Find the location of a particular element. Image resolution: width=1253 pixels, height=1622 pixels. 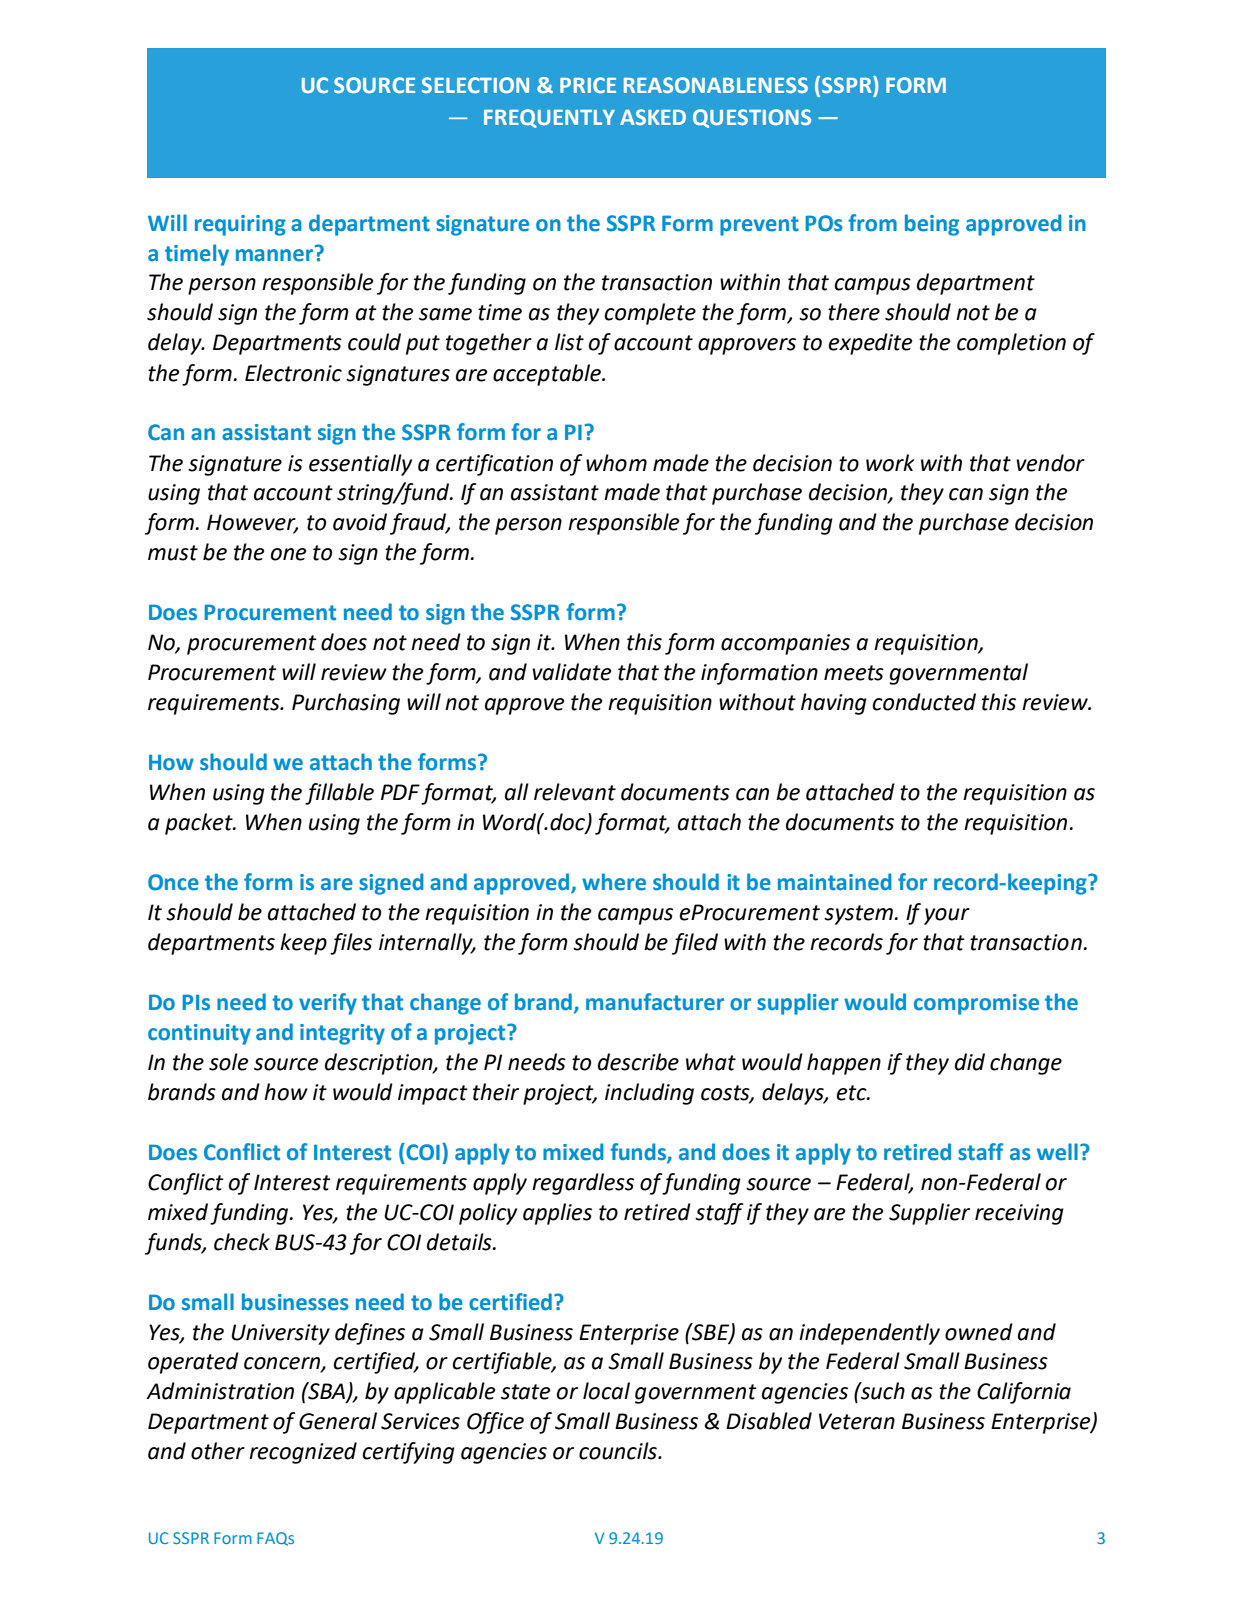

verify is located at coordinates (328, 1004).
